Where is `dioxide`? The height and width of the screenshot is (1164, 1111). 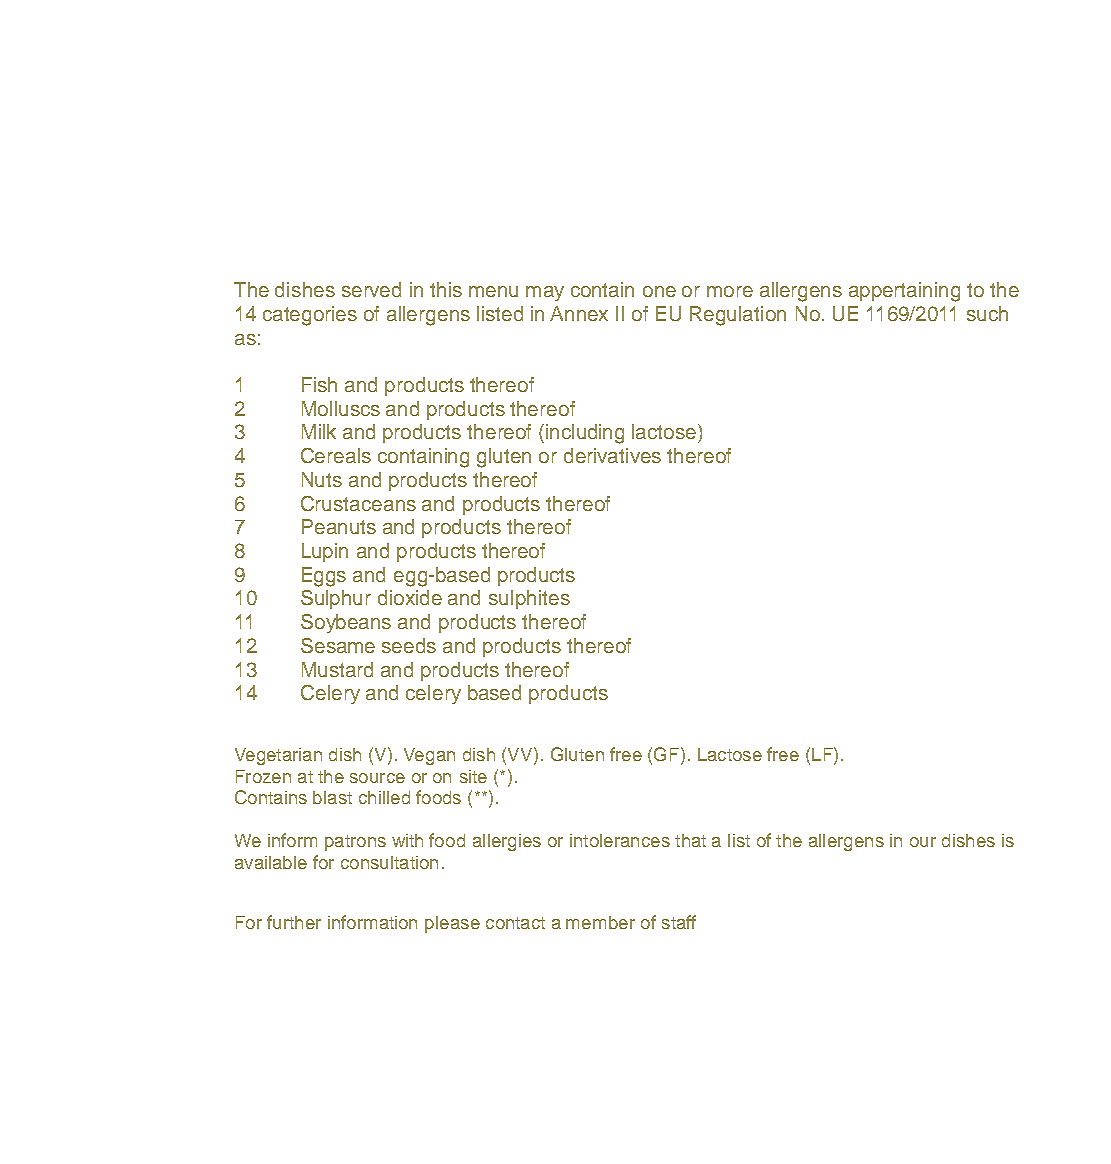 dioxide is located at coordinates (410, 597).
